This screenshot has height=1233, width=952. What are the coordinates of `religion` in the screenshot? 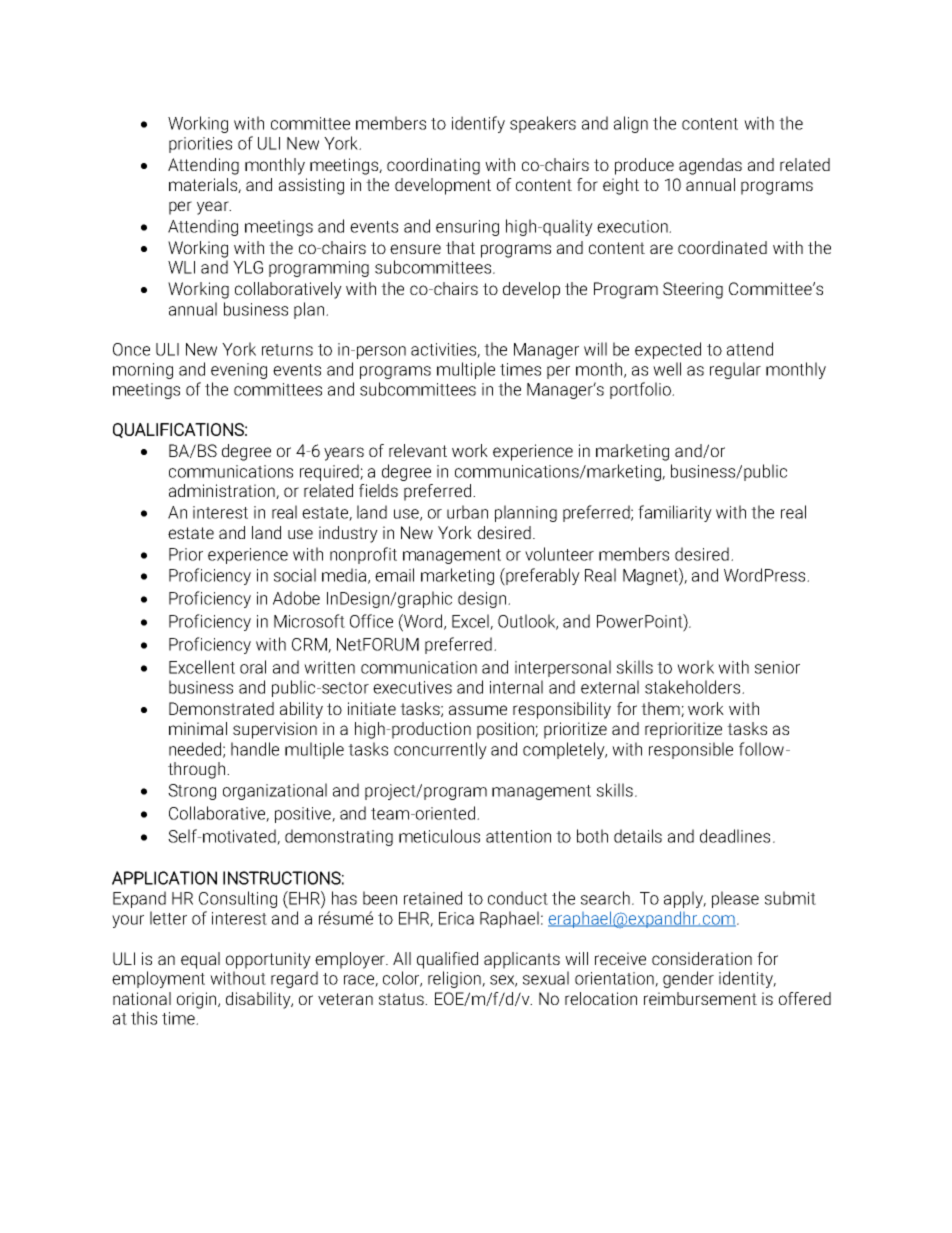 It's located at (455, 979).
